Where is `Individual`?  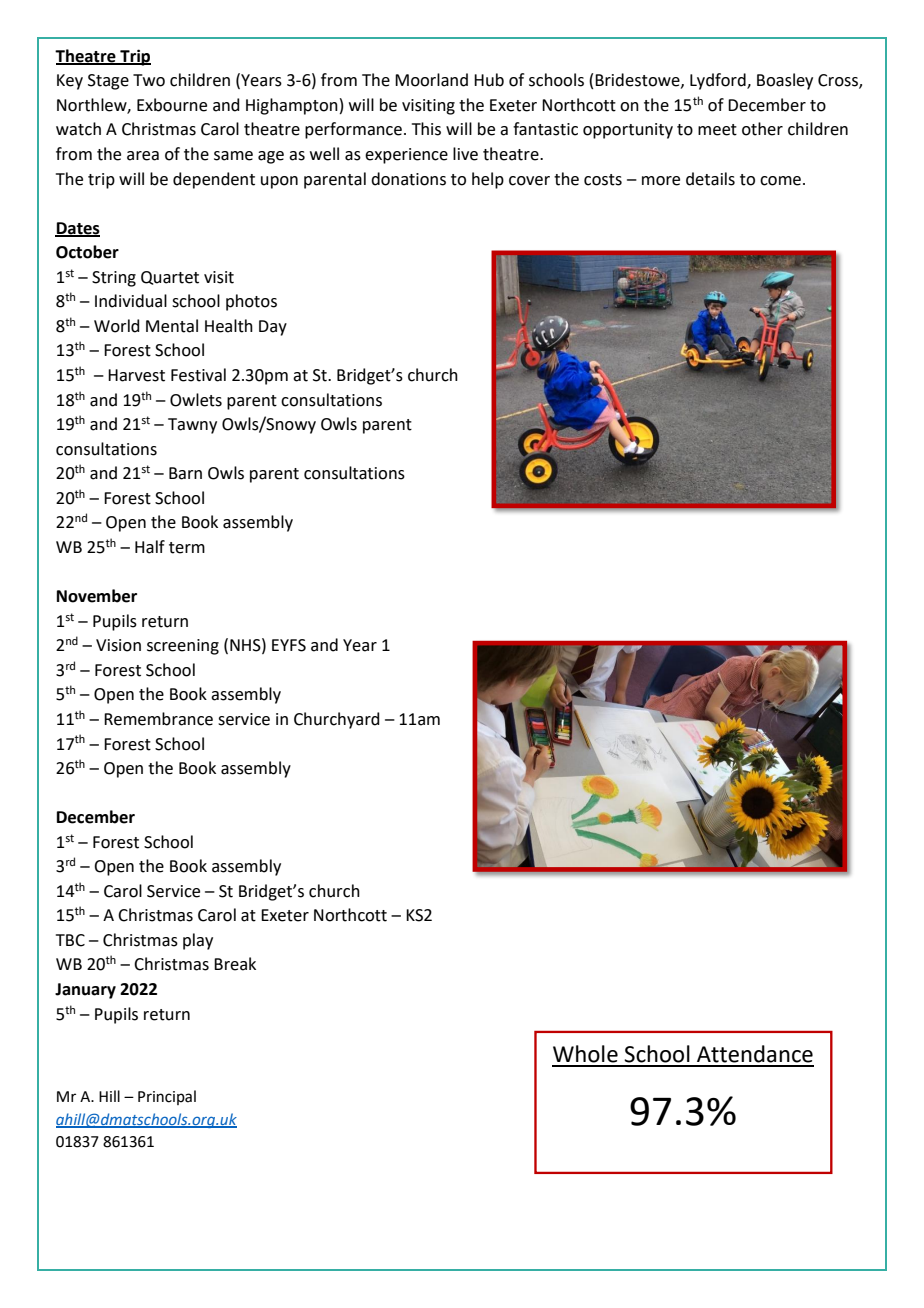
Individual is located at coordinates (131, 301).
